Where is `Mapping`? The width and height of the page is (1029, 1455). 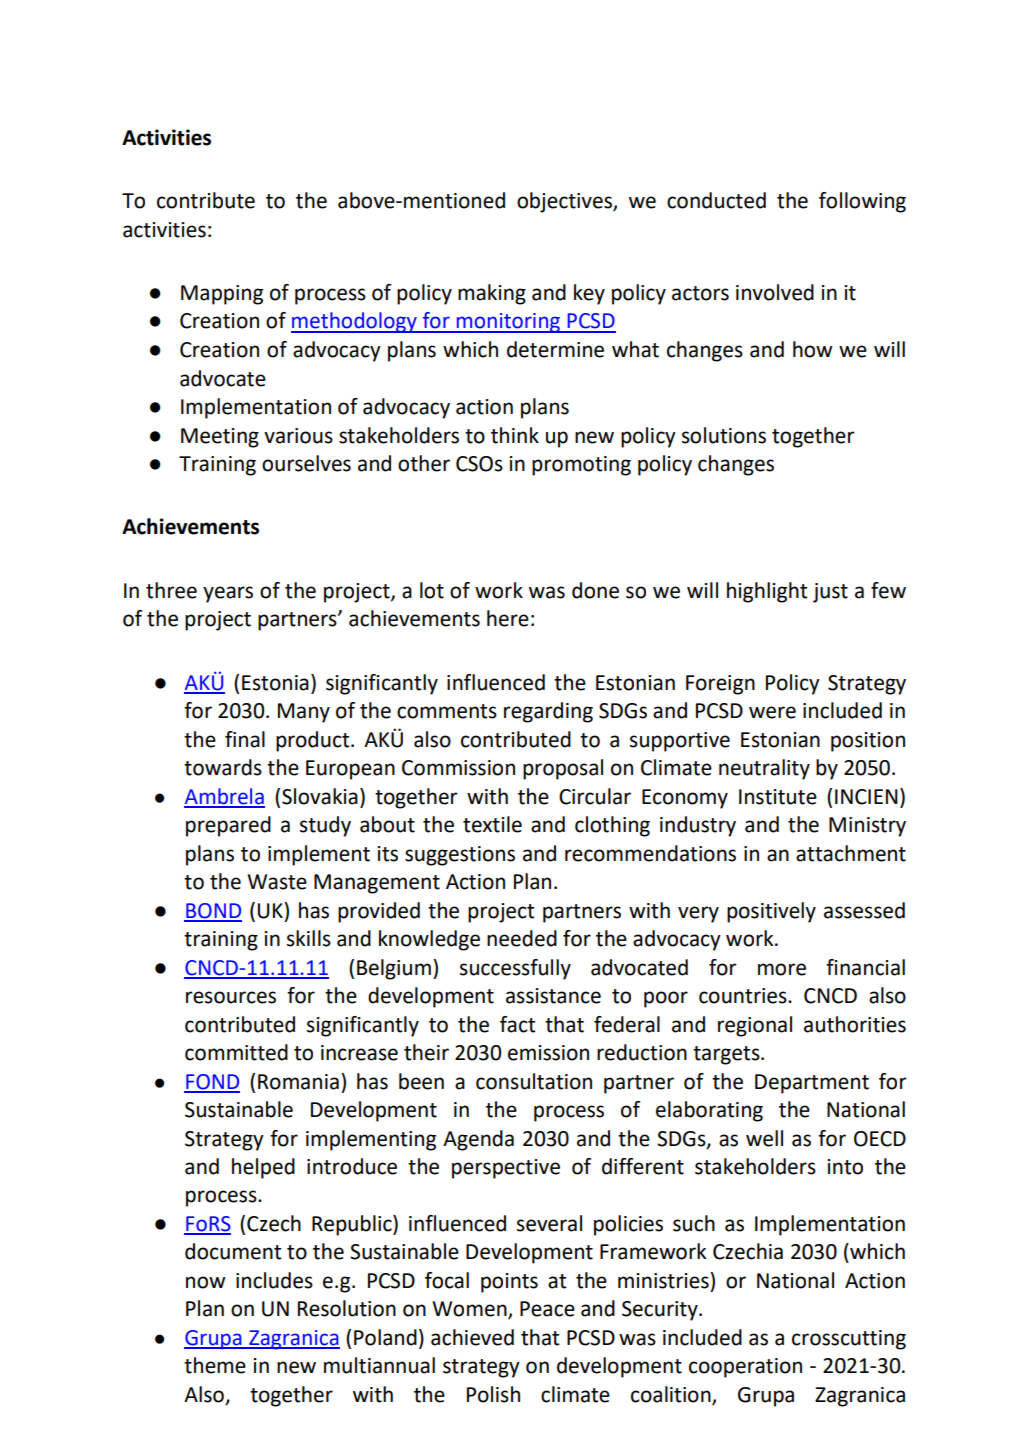 Mapping is located at coordinates (222, 295).
